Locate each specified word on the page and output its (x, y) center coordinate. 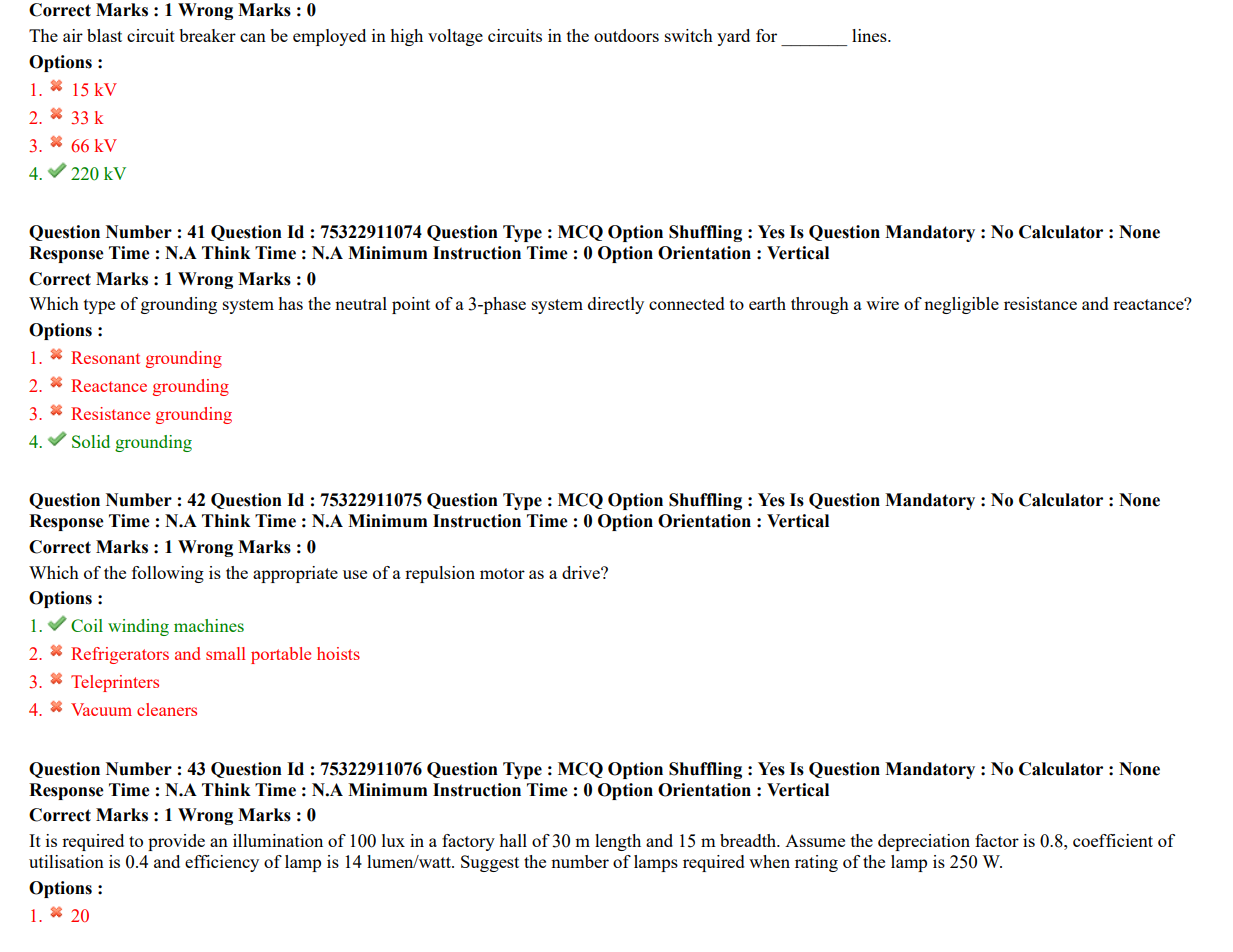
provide (176, 842)
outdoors (626, 35)
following (168, 574)
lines (870, 35)
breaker (207, 35)
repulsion (440, 574)
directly (616, 305)
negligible (961, 305)
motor (502, 573)
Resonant (105, 357)
